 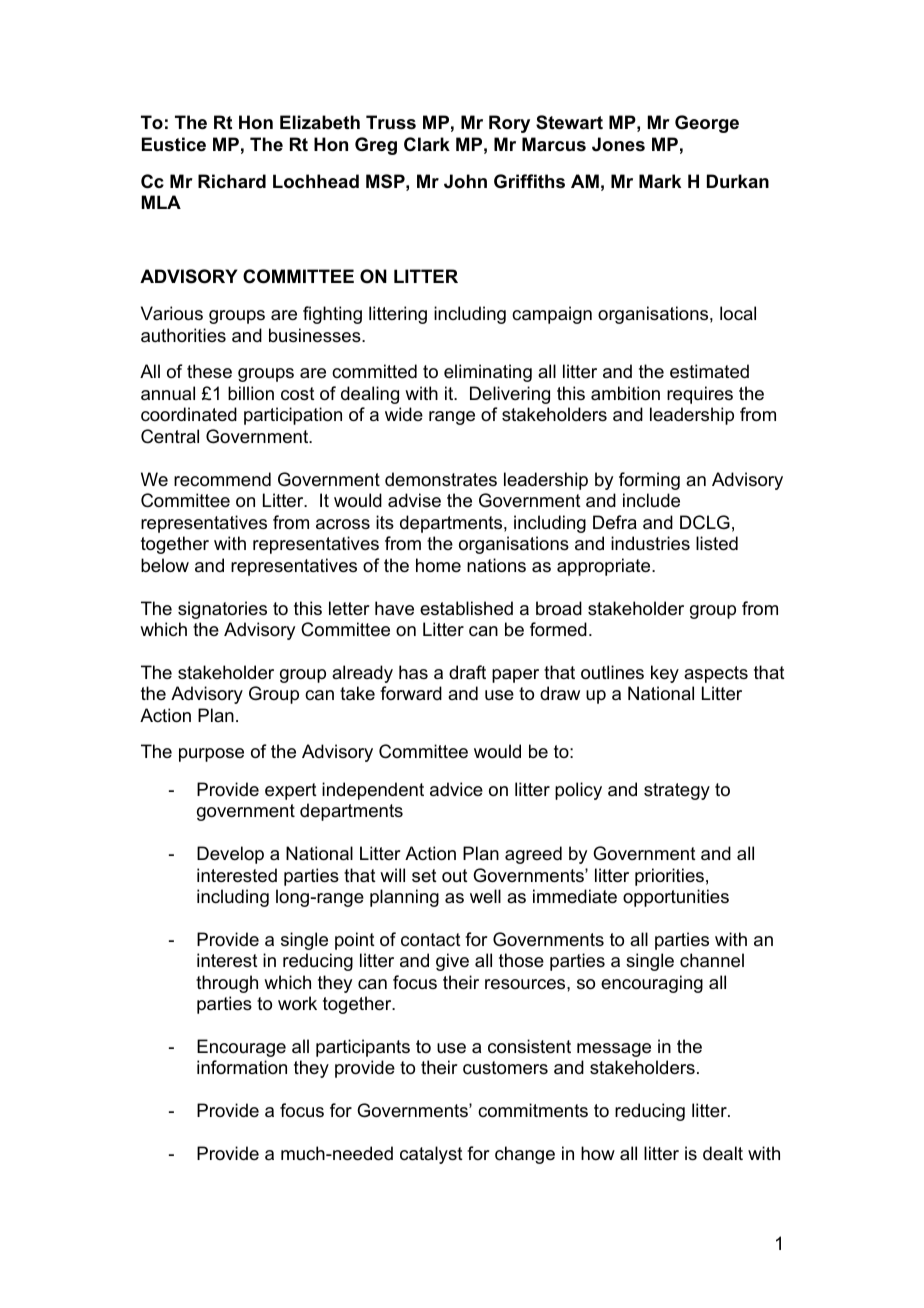 What do you see at coordinates (232, 181) in the image?
I see `Richard` at bounding box center [232, 181].
